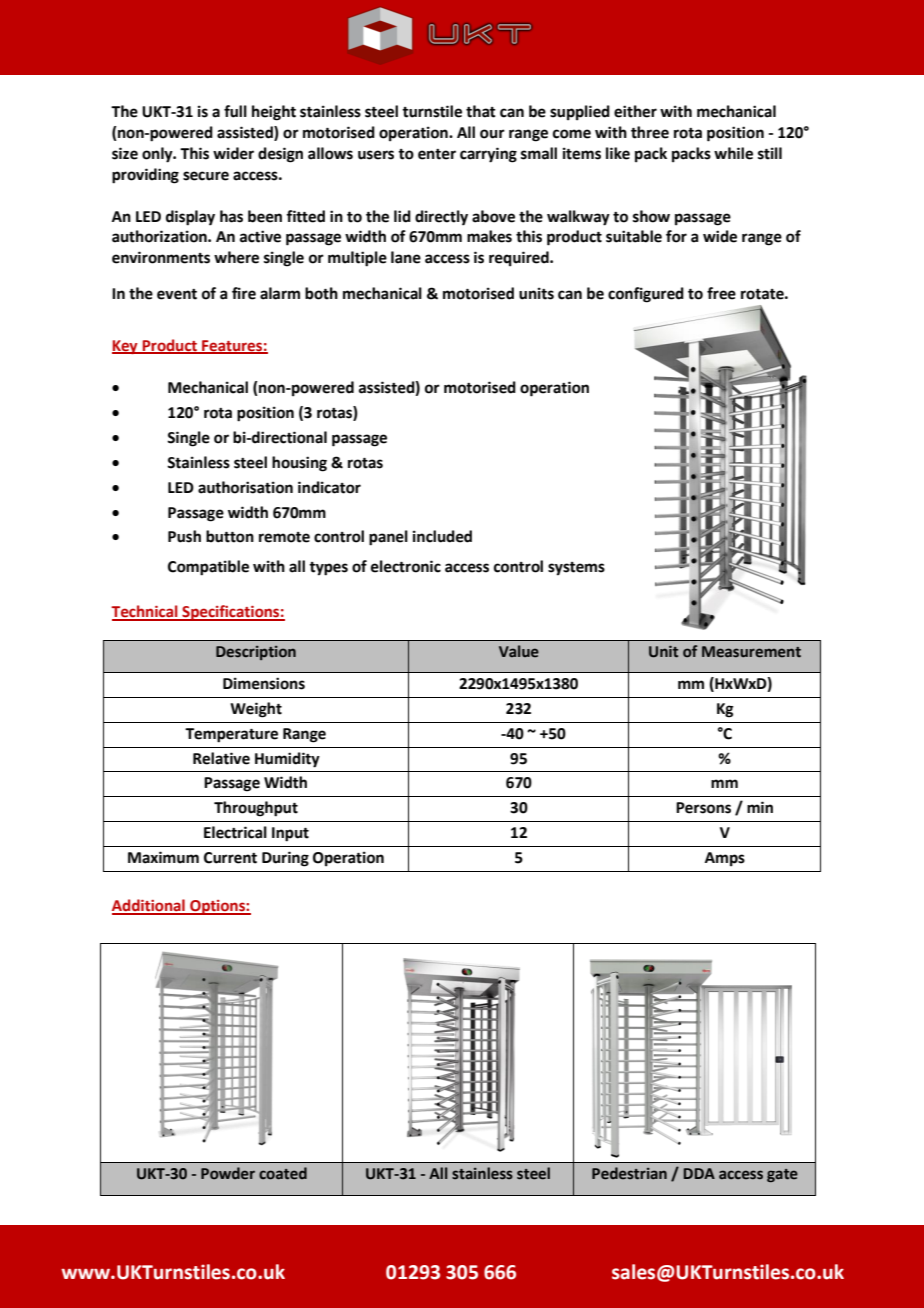 The image size is (924, 1308). I want to click on included, so click(442, 536).
